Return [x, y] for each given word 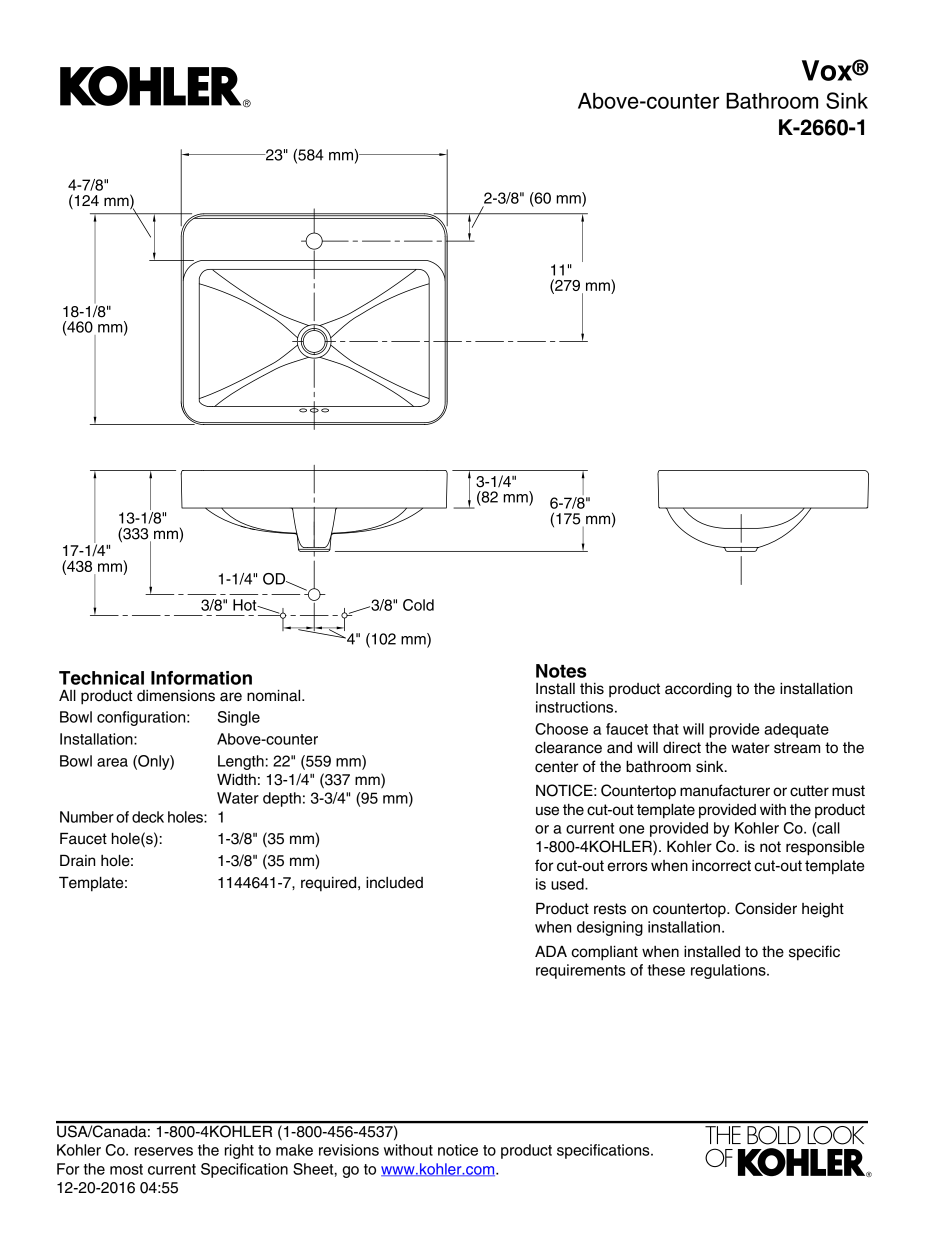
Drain [77, 860]
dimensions [176, 696]
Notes [561, 671]
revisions [349, 1150]
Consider [766, 908]
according [698, 690]
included [394, 883]
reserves [164, 1151]
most [126, 1169]
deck [148, 817]
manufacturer [725, 790]
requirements [580, 971]
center [556, 767]
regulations [729, 971]
